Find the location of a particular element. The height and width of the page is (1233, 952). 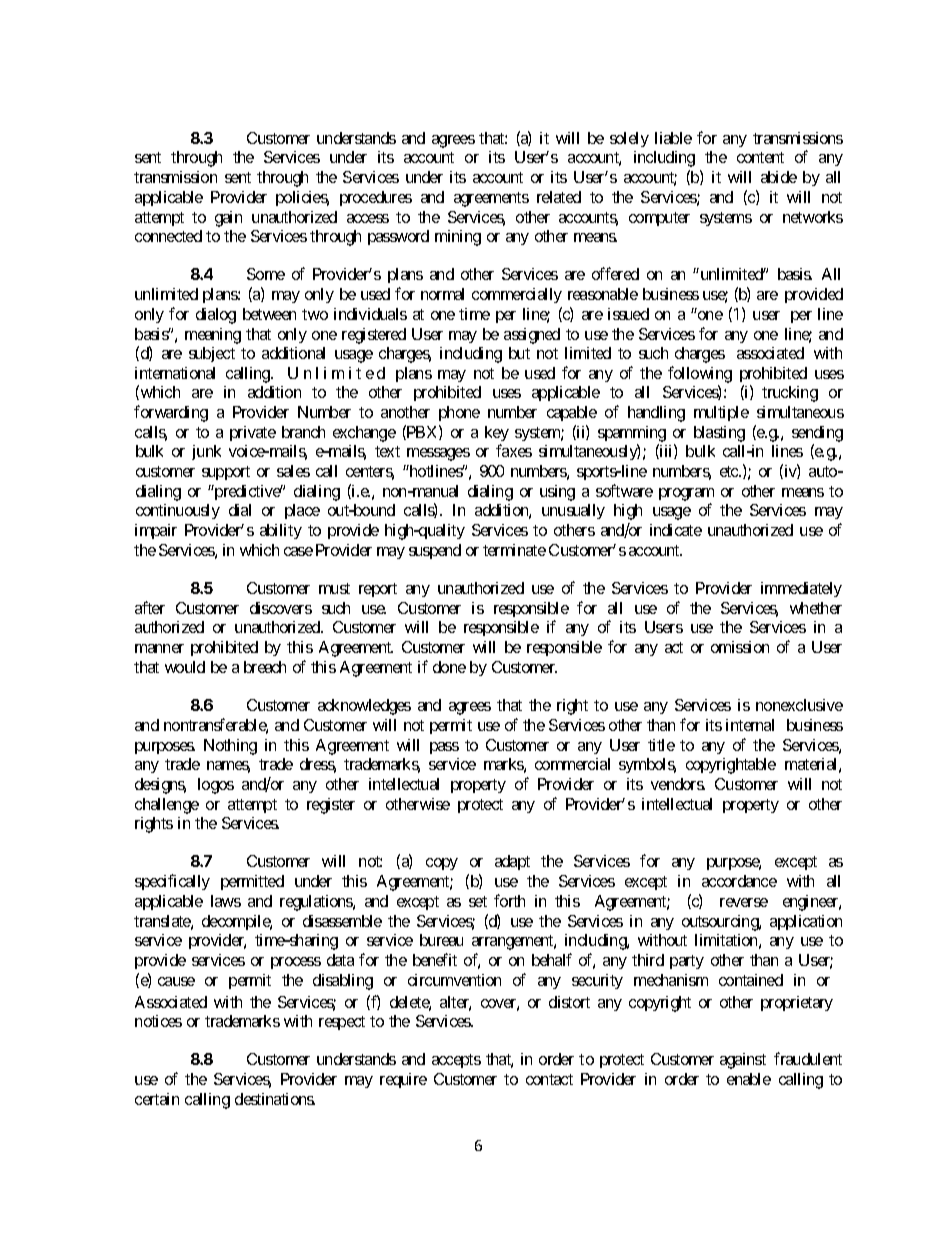

breach is located at coordinates (265, 667).
